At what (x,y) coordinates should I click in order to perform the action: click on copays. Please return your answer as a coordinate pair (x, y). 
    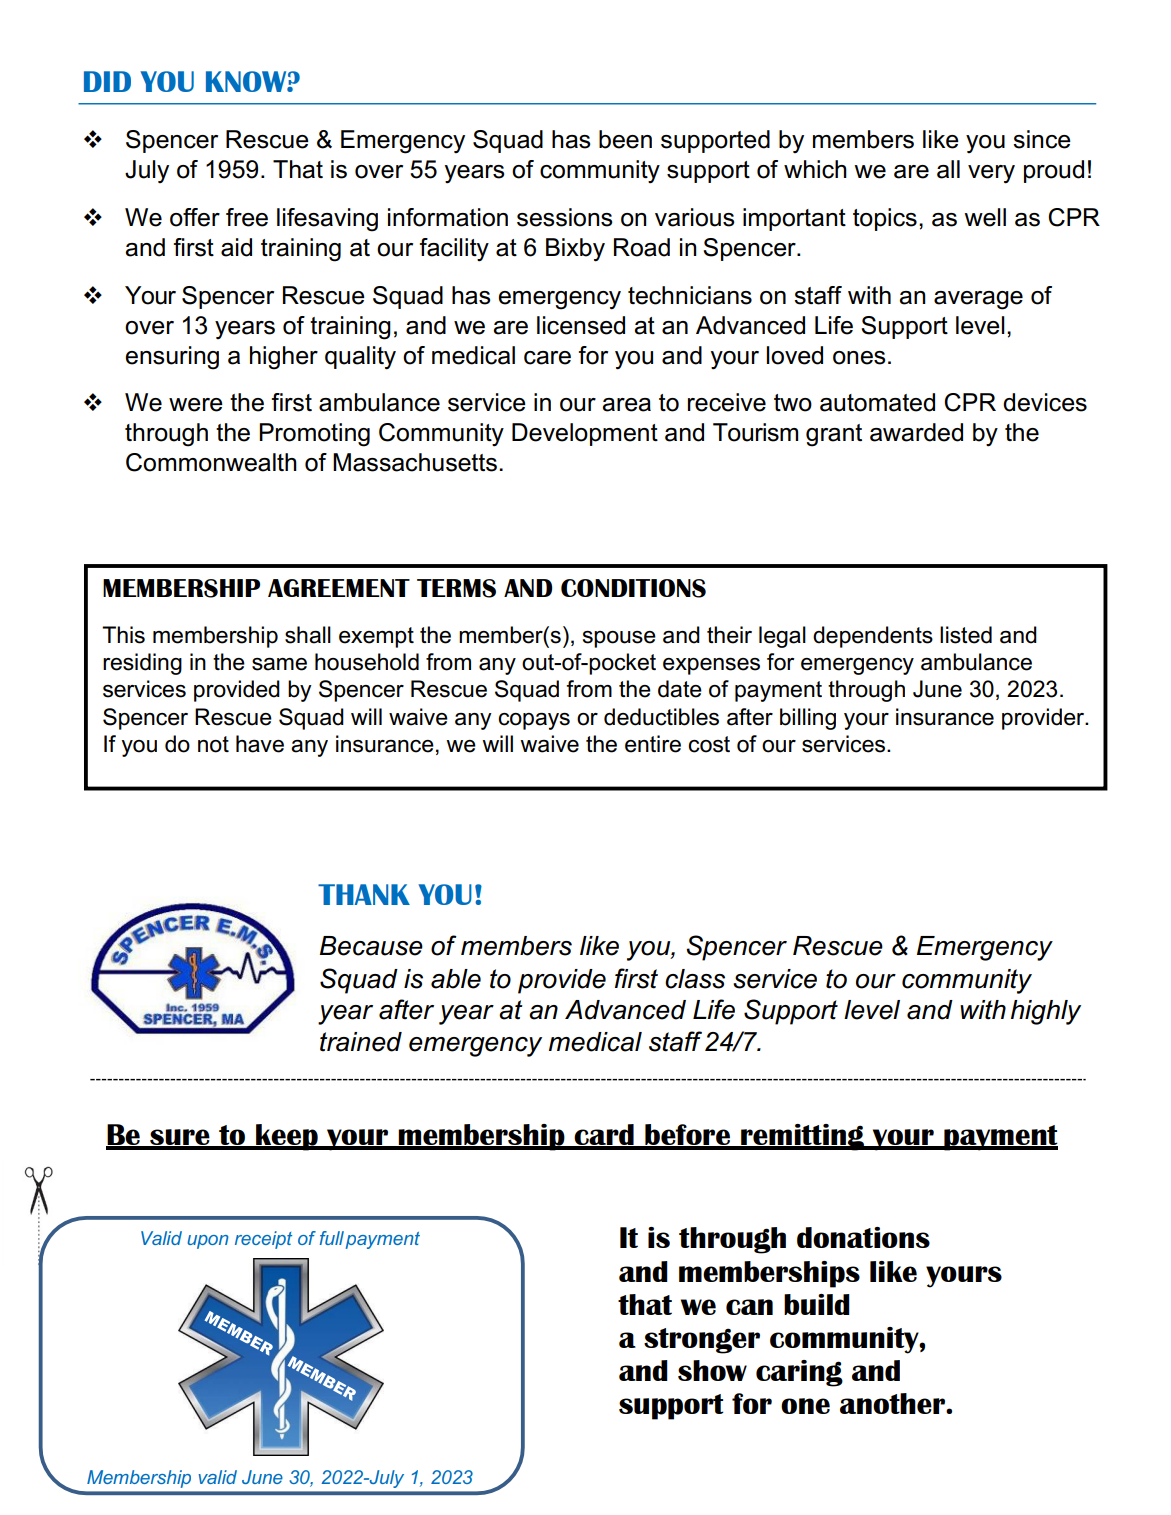
    Looking at the image, I should click on (534, 721).
